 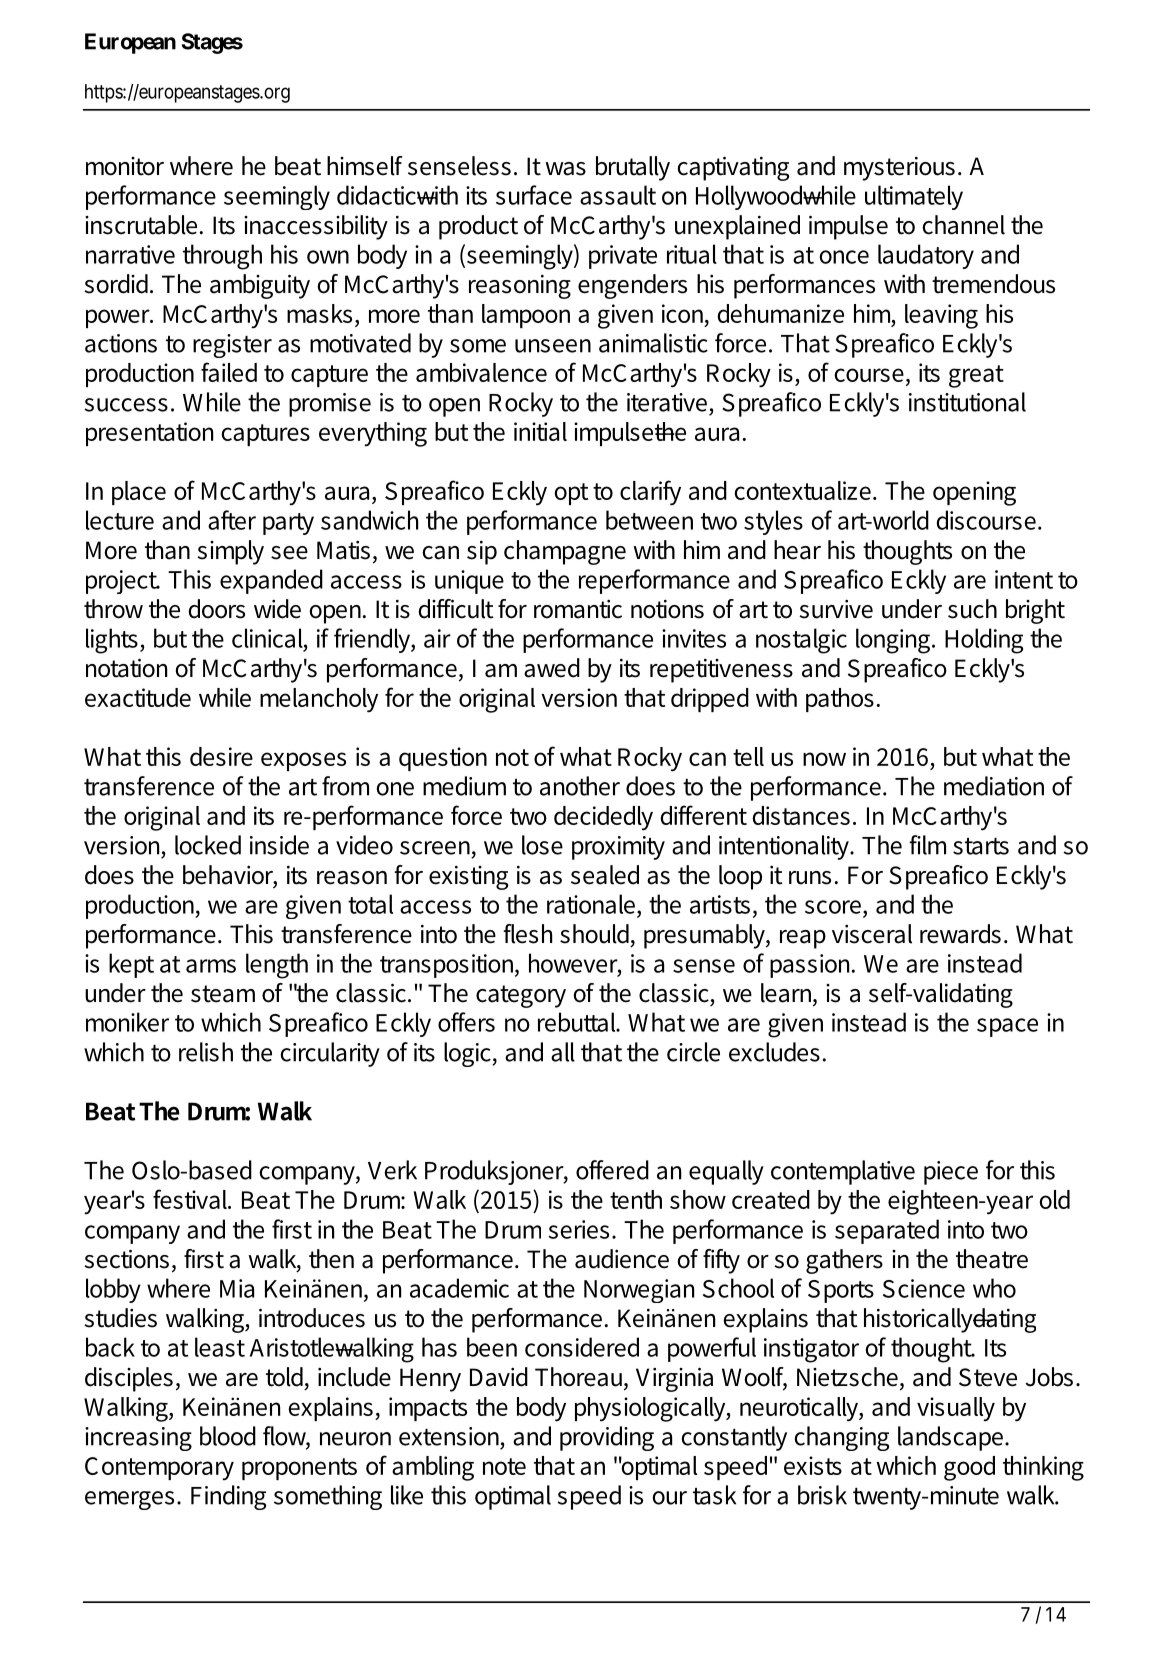 What do you see at coordinates (603, 818) in the screenshot?
I see `decidedly` at bounding box center [603, 818].
